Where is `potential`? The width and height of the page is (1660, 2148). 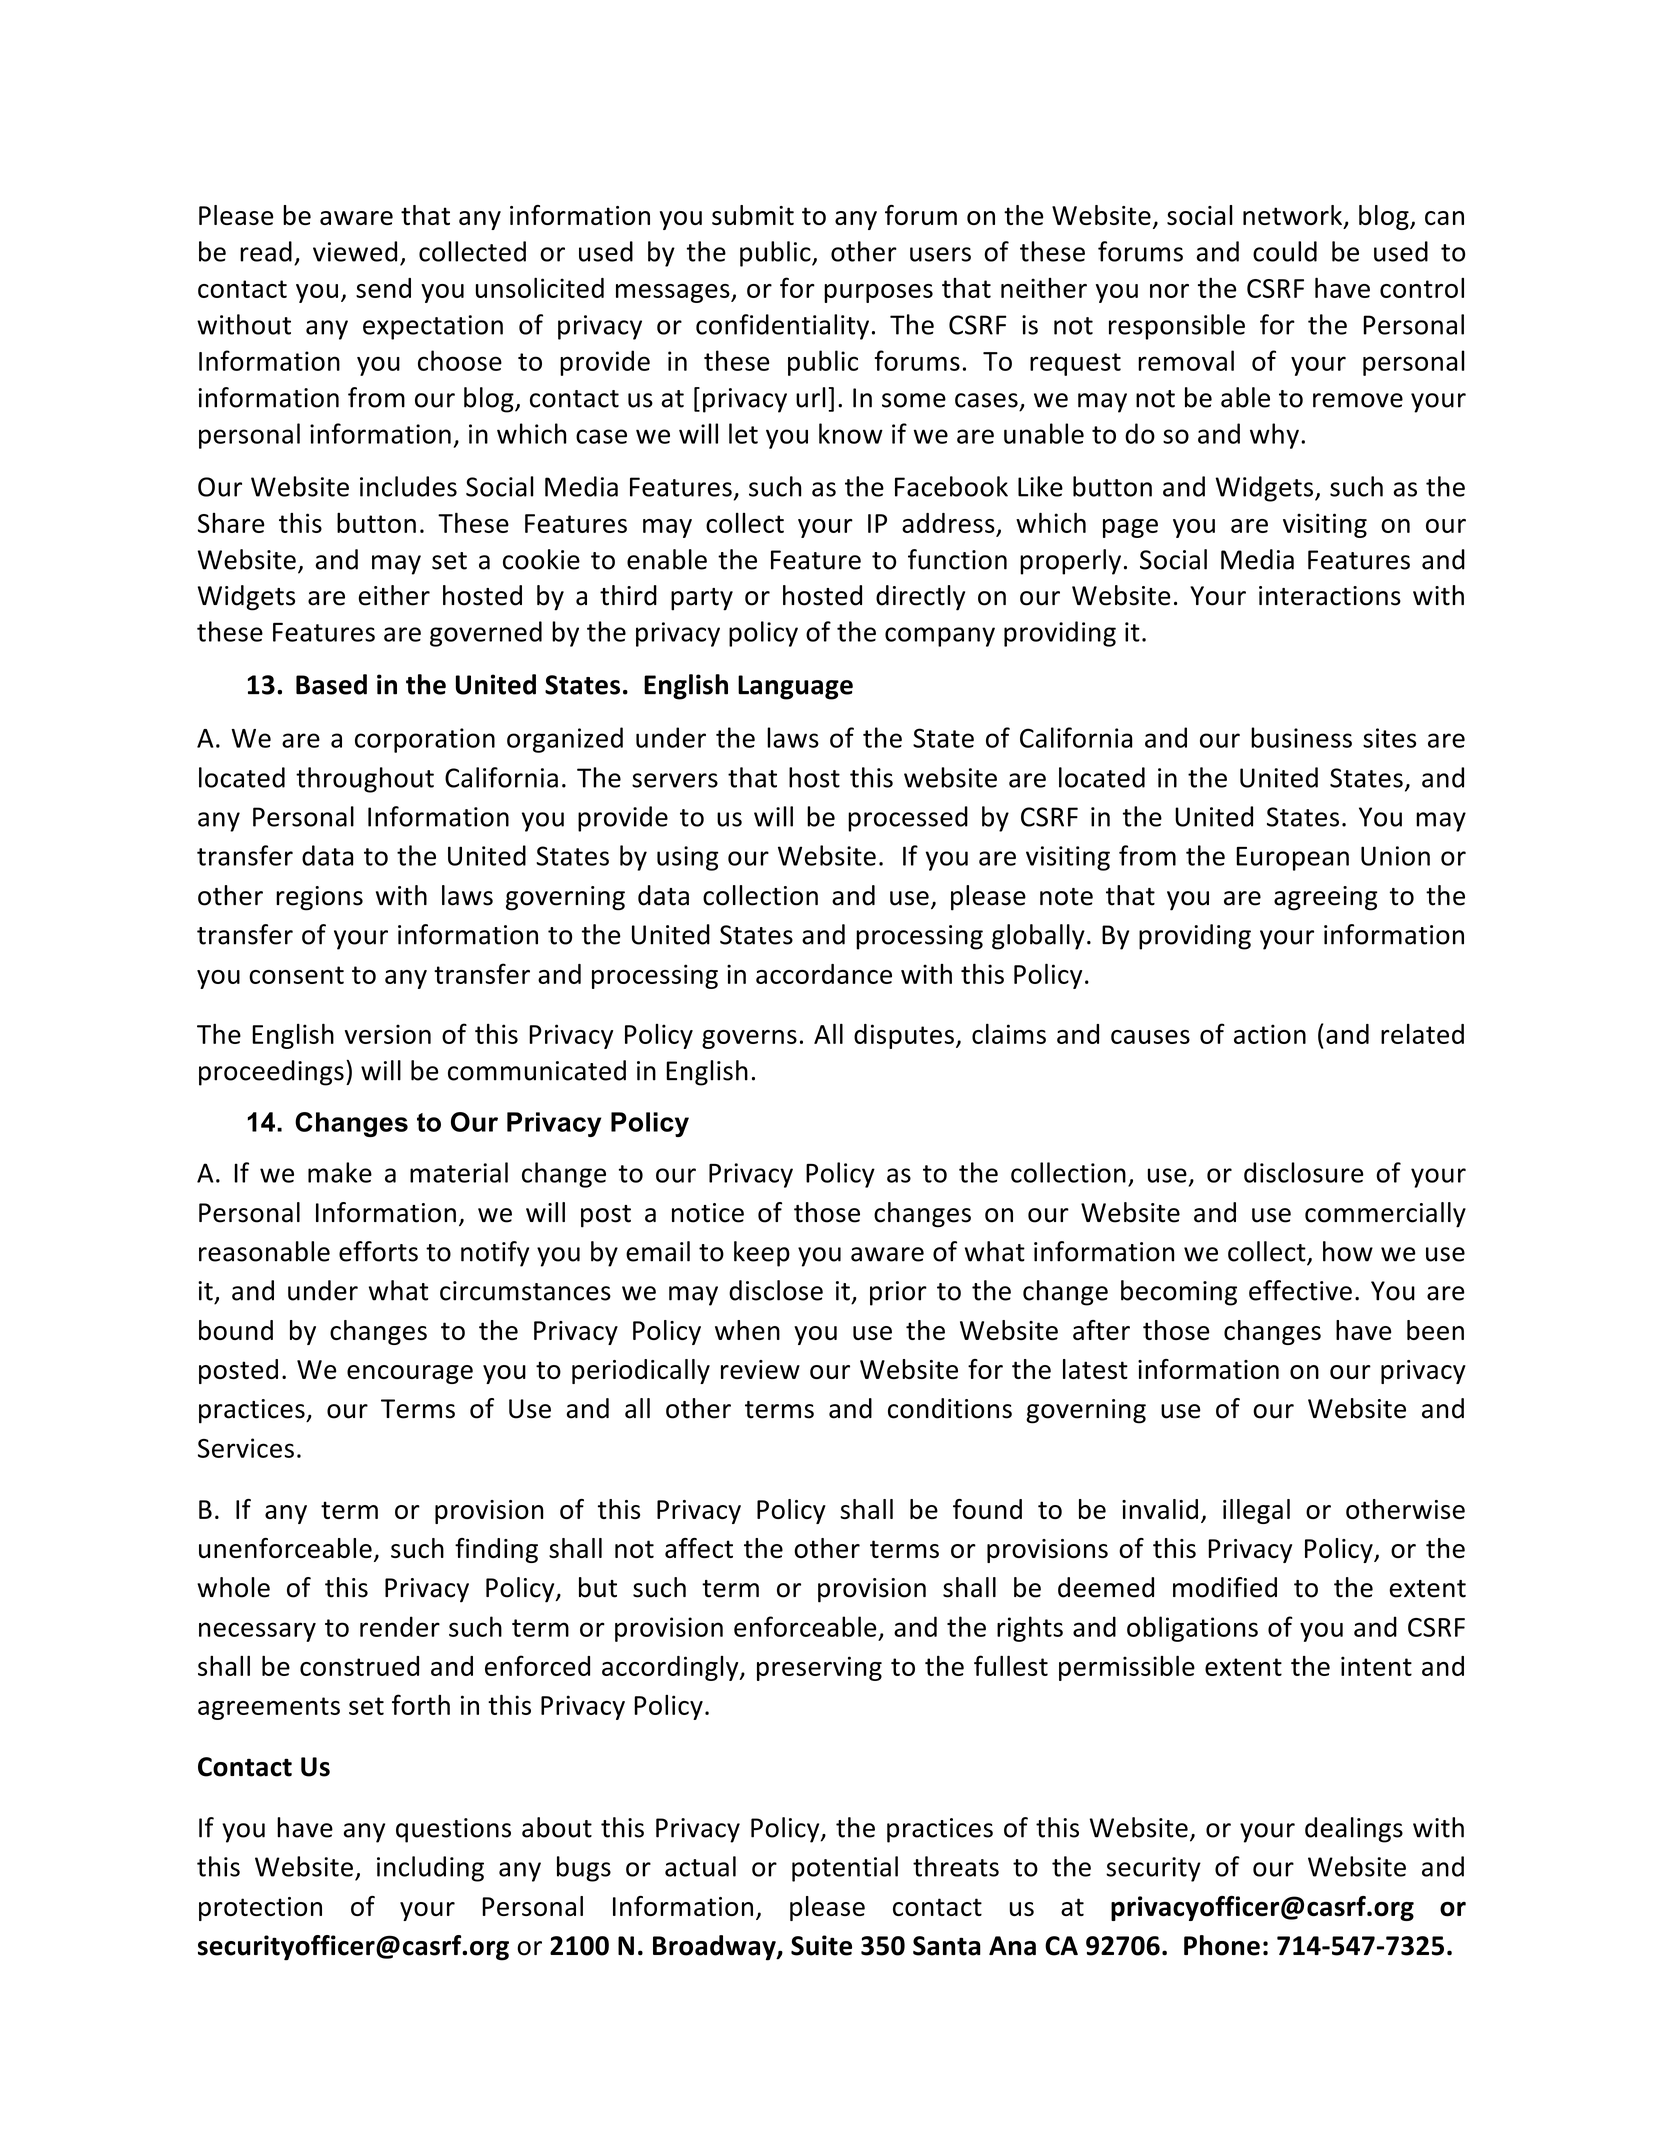
potential is located at coordinates (845, 1869).
